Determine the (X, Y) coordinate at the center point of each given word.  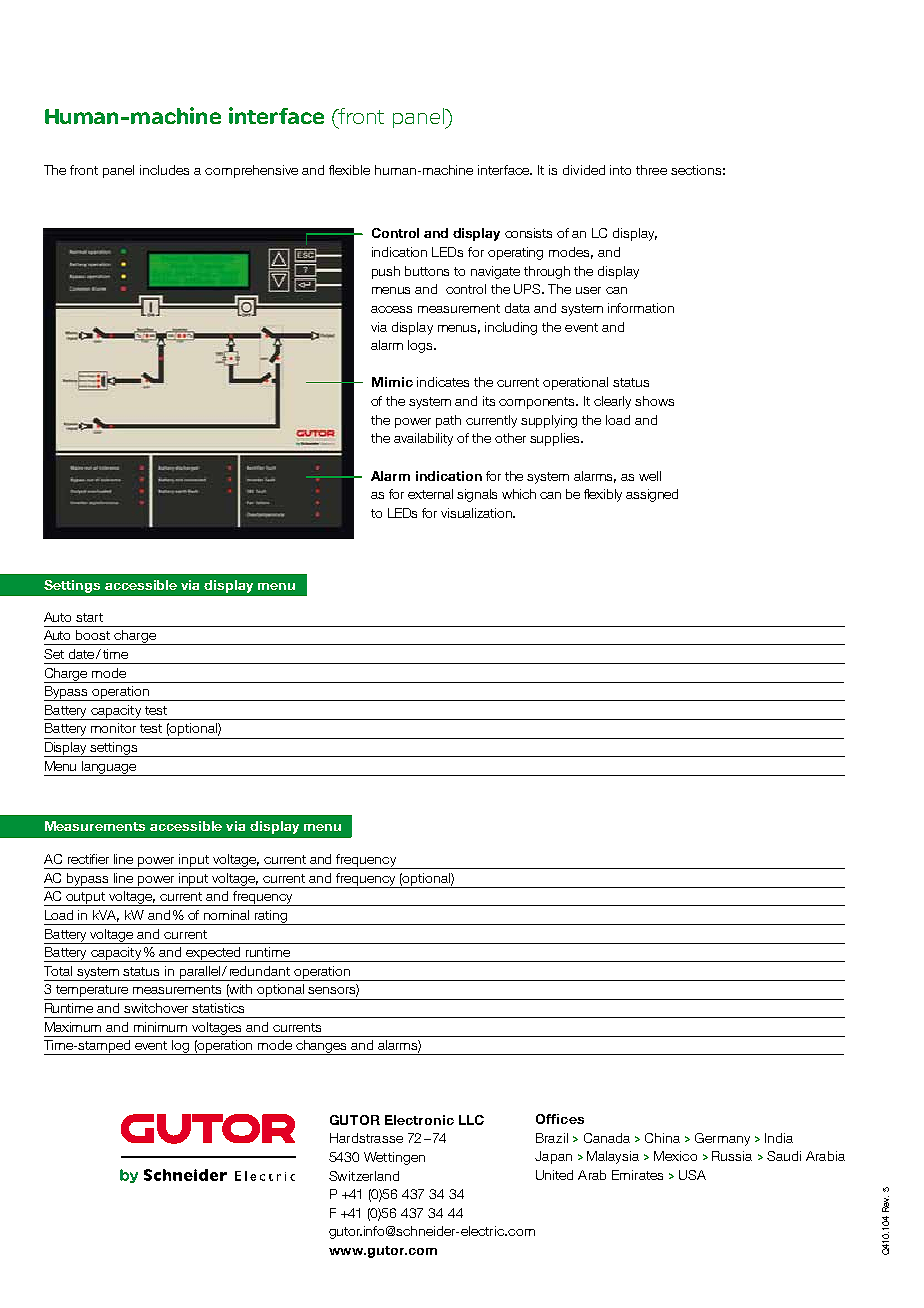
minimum (160, 1027)
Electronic (419, 1120)
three (651, 170)
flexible (349, 170)
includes (164, 170)
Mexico (675, 1156)
